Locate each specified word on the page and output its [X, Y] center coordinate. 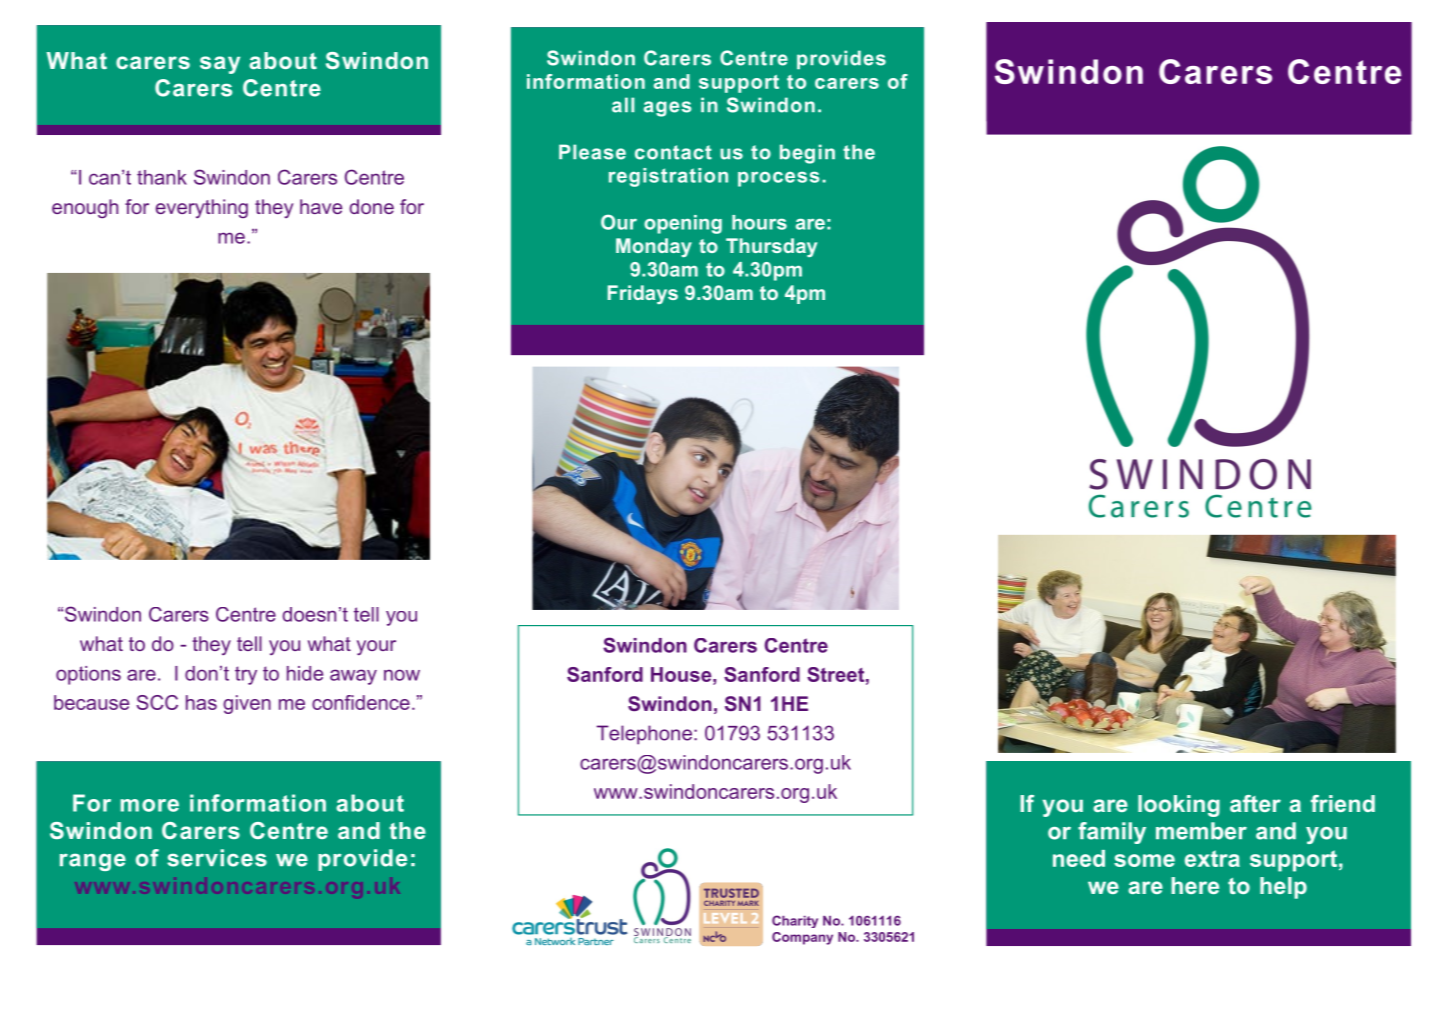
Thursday [771, 247]
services [217, 858]
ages [667, 109]
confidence [361, 702]
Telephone [644, 735]
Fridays [643, 294]
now [402, 675]
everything [202, 208]
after [1255, 803]
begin [807, 154]
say [220, 65]
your [376, 647]
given [247, 704]
